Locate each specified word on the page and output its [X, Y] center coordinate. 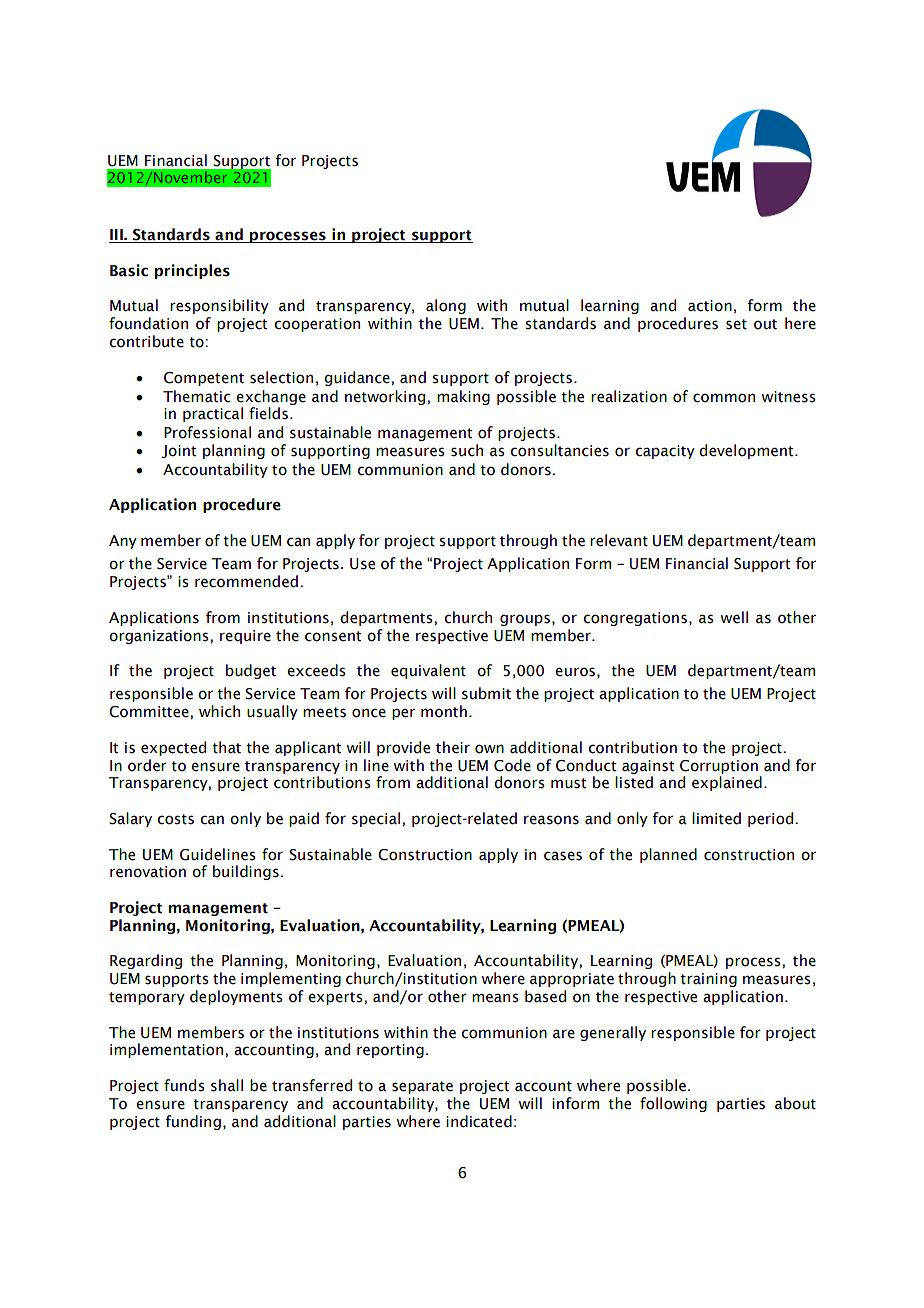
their [453, 747]
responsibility [219, 306]
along [446, 306]
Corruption [719, 767]
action [710, 306]
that [226, 747]
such [467, 450]
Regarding [146, 961]
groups [525, 620]
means [495, 998]
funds [184, 1085]
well [734, 617]
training [708, 980]
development [747, 451]
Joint [179, 451]
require [245, 637]
